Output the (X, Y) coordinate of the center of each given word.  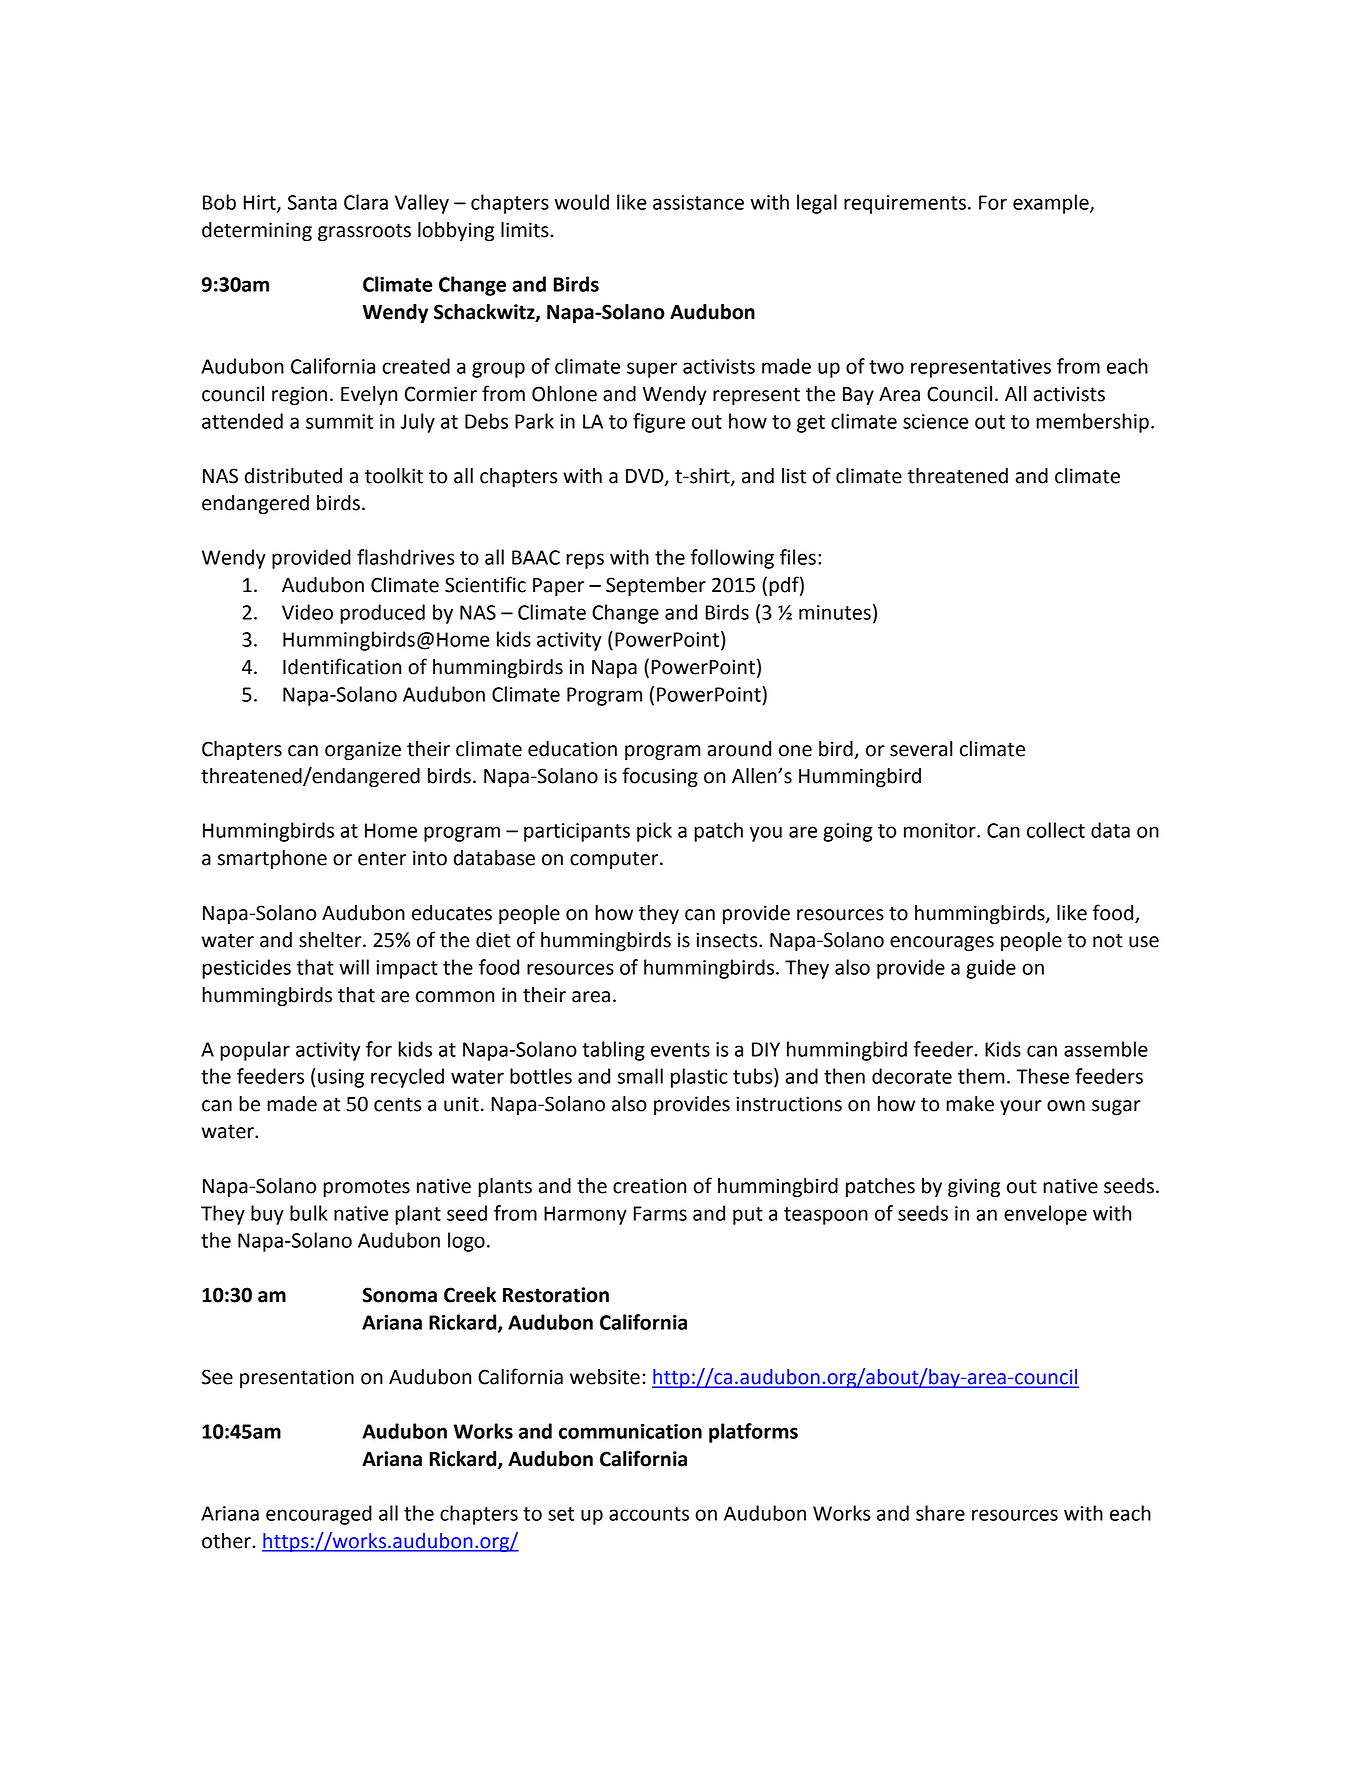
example (1052, 204)
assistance (698, 202)
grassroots (364, 232)
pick (654, 832)
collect (1056, 830)
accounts (649, 1514)
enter (382, 858)
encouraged (319, 1515)
